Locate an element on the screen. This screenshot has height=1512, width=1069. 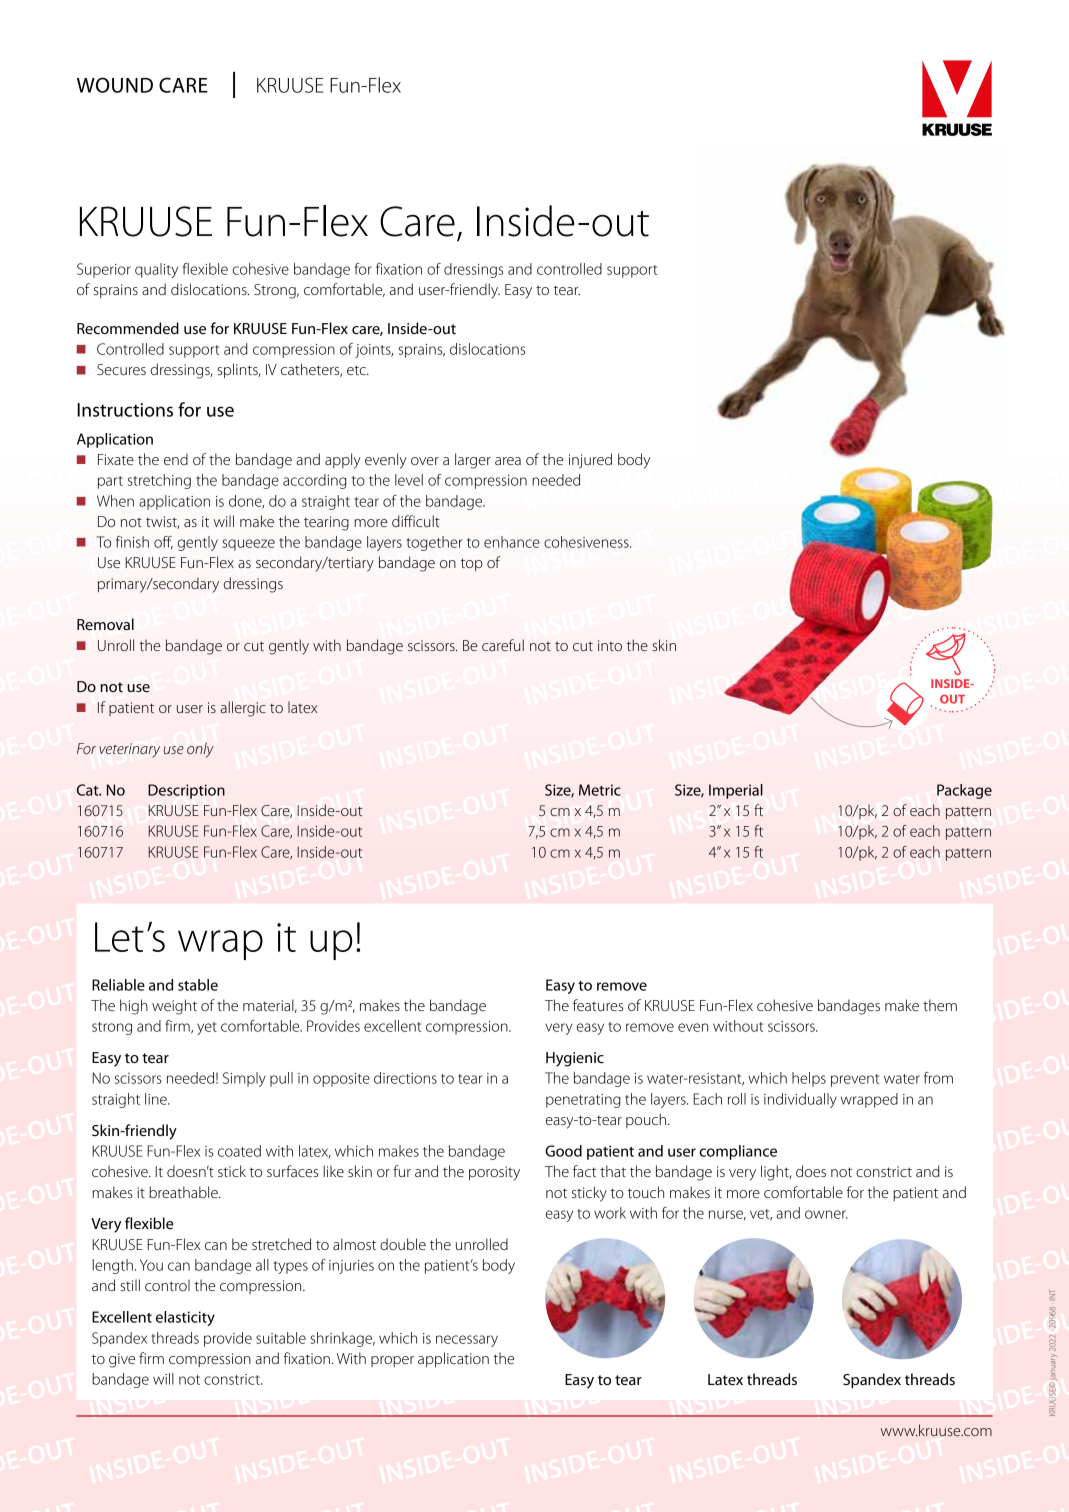
quality is located at coordinates (156, 270).
